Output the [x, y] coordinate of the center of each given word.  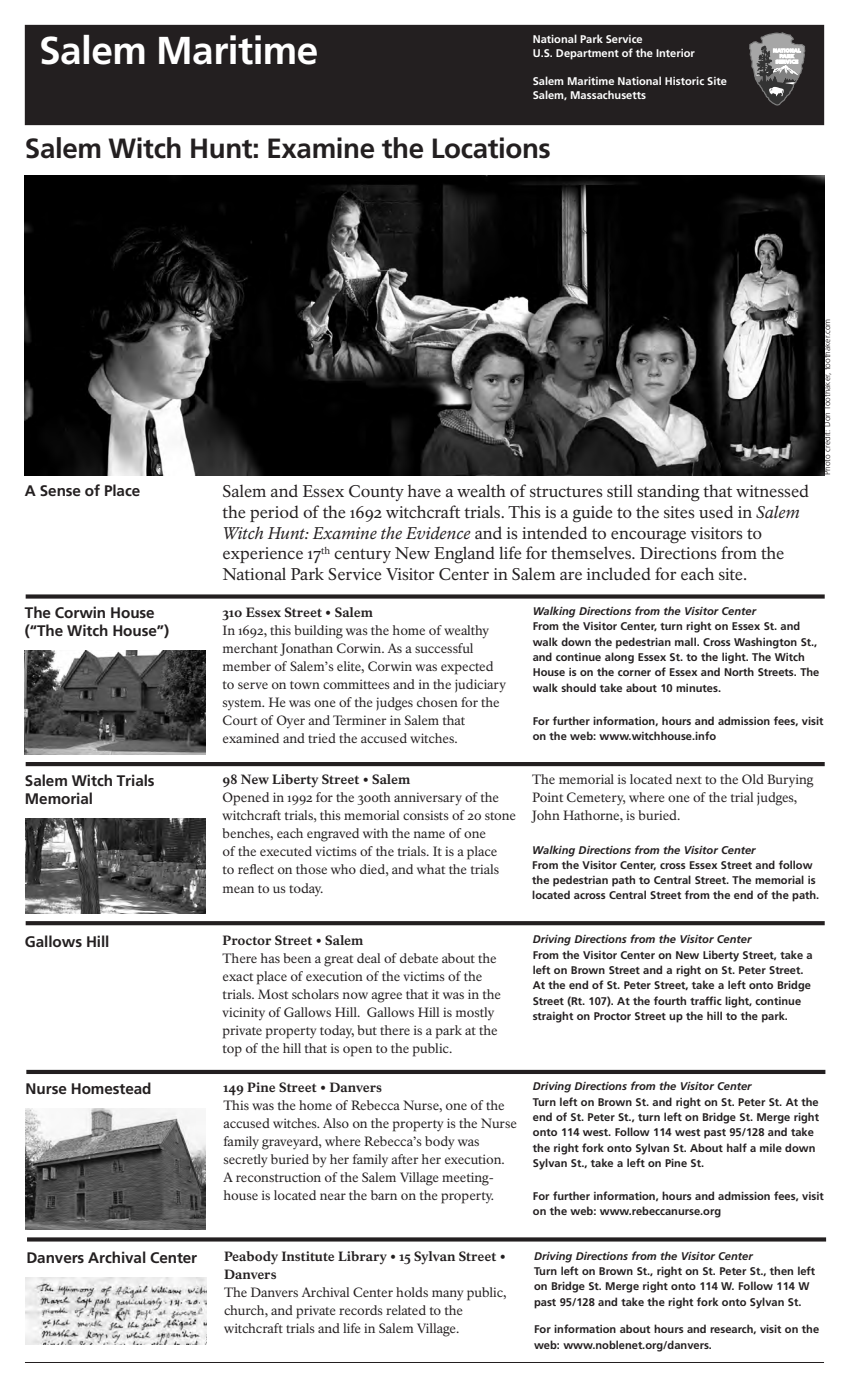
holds [412, 1292]
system [243, 705]
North [739, 671]
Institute [308, 1256]
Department [587, 54]
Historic [684, 81]
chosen [437, 702]
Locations [491, 148]
